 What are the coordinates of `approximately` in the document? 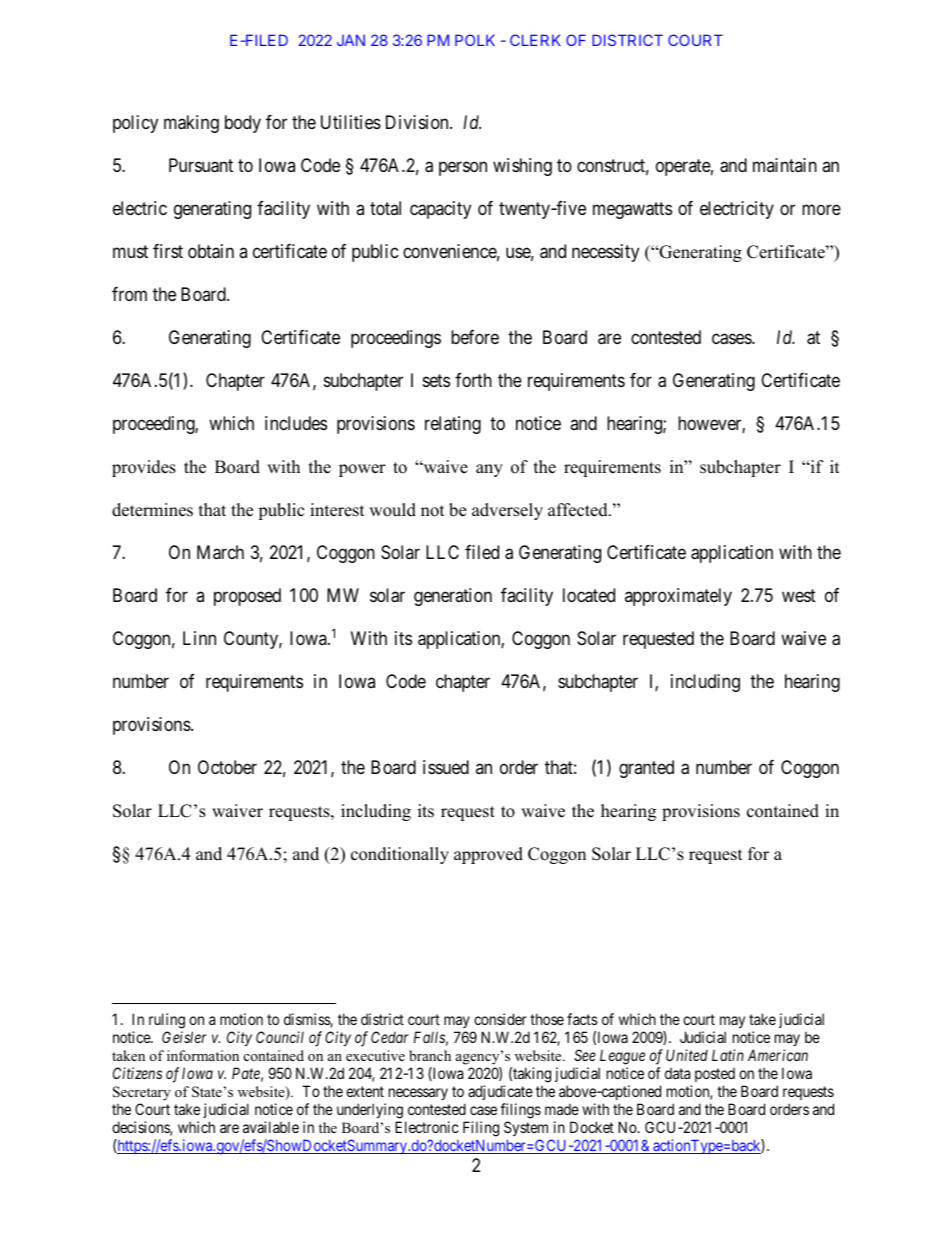 It's located at (678, 597).
